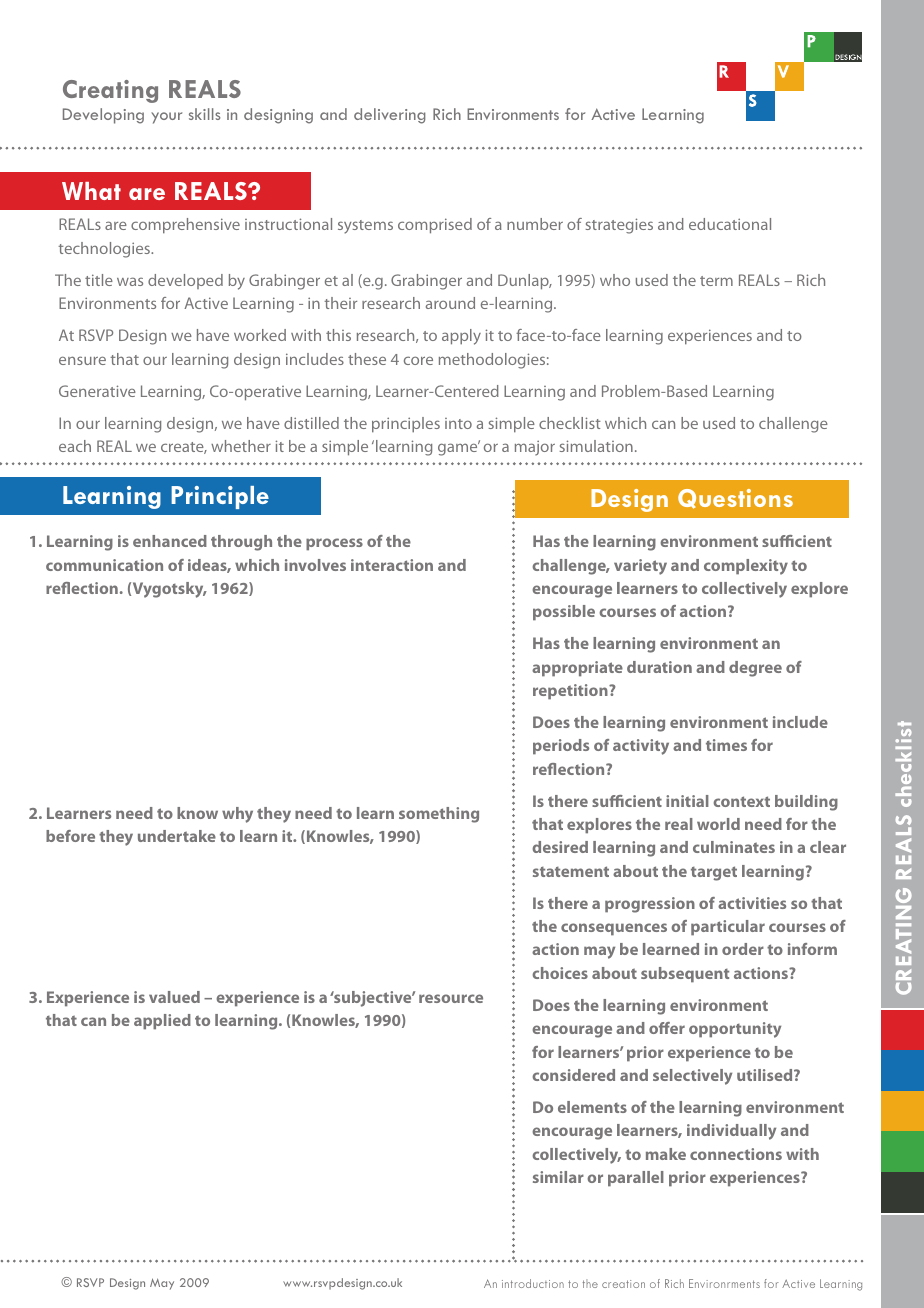 The image size is (924, 1308). What do you see at coordinates (389, 116) in the screenshot?
I see `delivering` at bounding box center [389, 116].
